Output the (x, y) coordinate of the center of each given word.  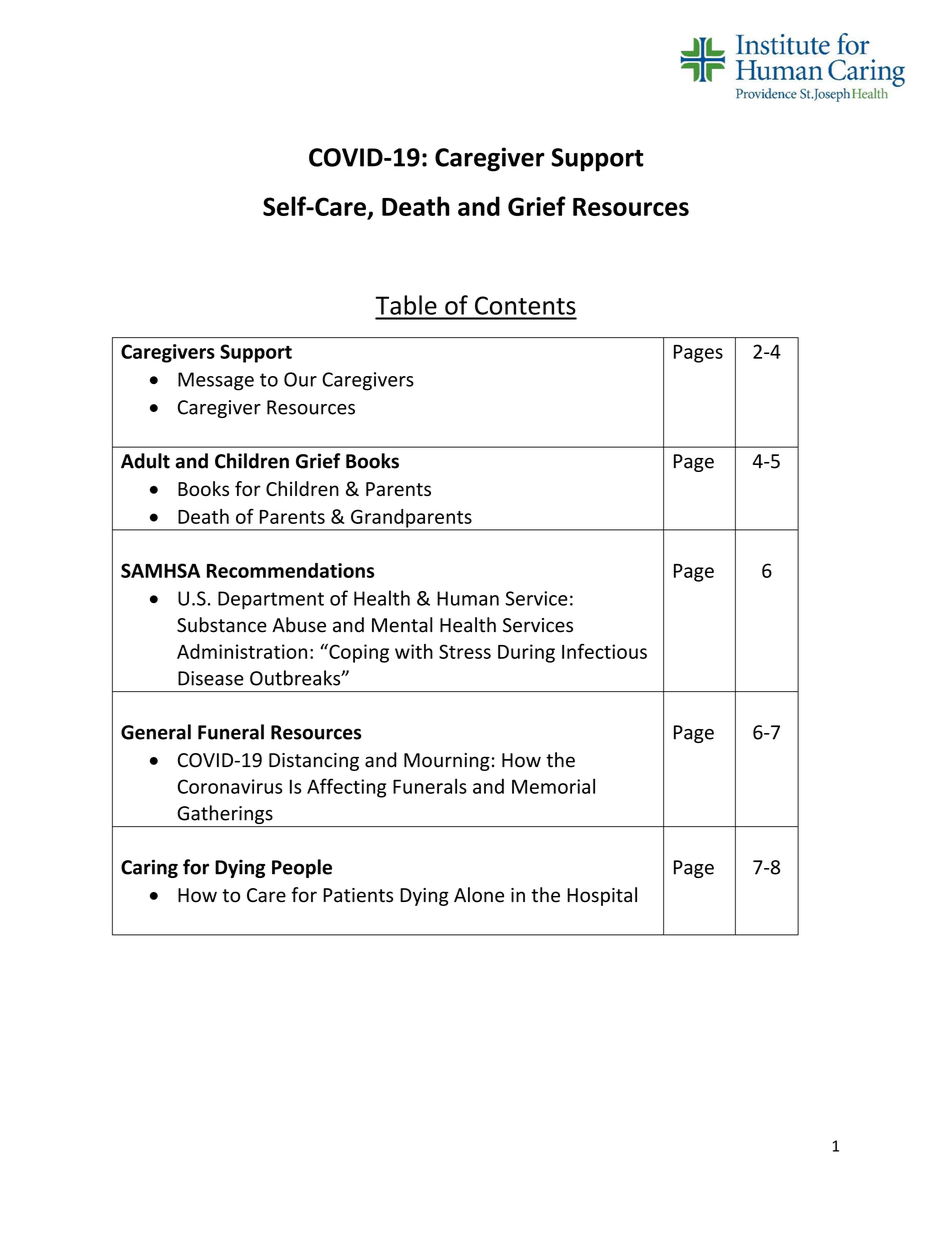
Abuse (299, 625)
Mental (402, 625)
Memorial (553, 786)
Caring (149, 868)
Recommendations (290, 570)
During (526, 653)
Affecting (346, 788)
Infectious (604, 651)
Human (468, 598)
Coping (358, 653)
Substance (222, 625)
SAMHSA (160, 570)
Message (216, 381)
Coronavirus (230, 786)
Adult (145, 461)
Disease (211, 678)
